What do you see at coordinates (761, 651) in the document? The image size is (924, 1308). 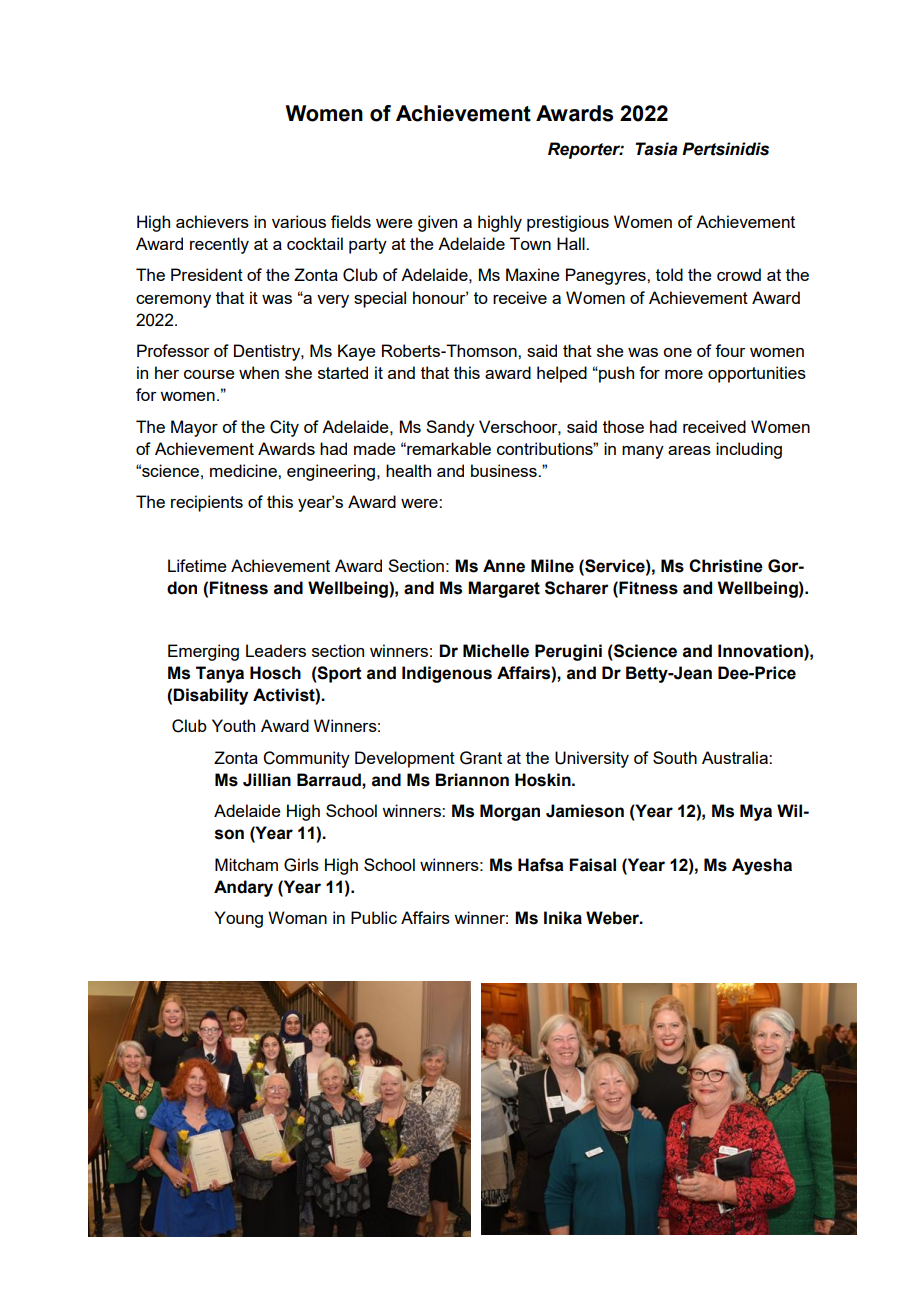 I see `Innovation` at bounding box center [761, 651].
